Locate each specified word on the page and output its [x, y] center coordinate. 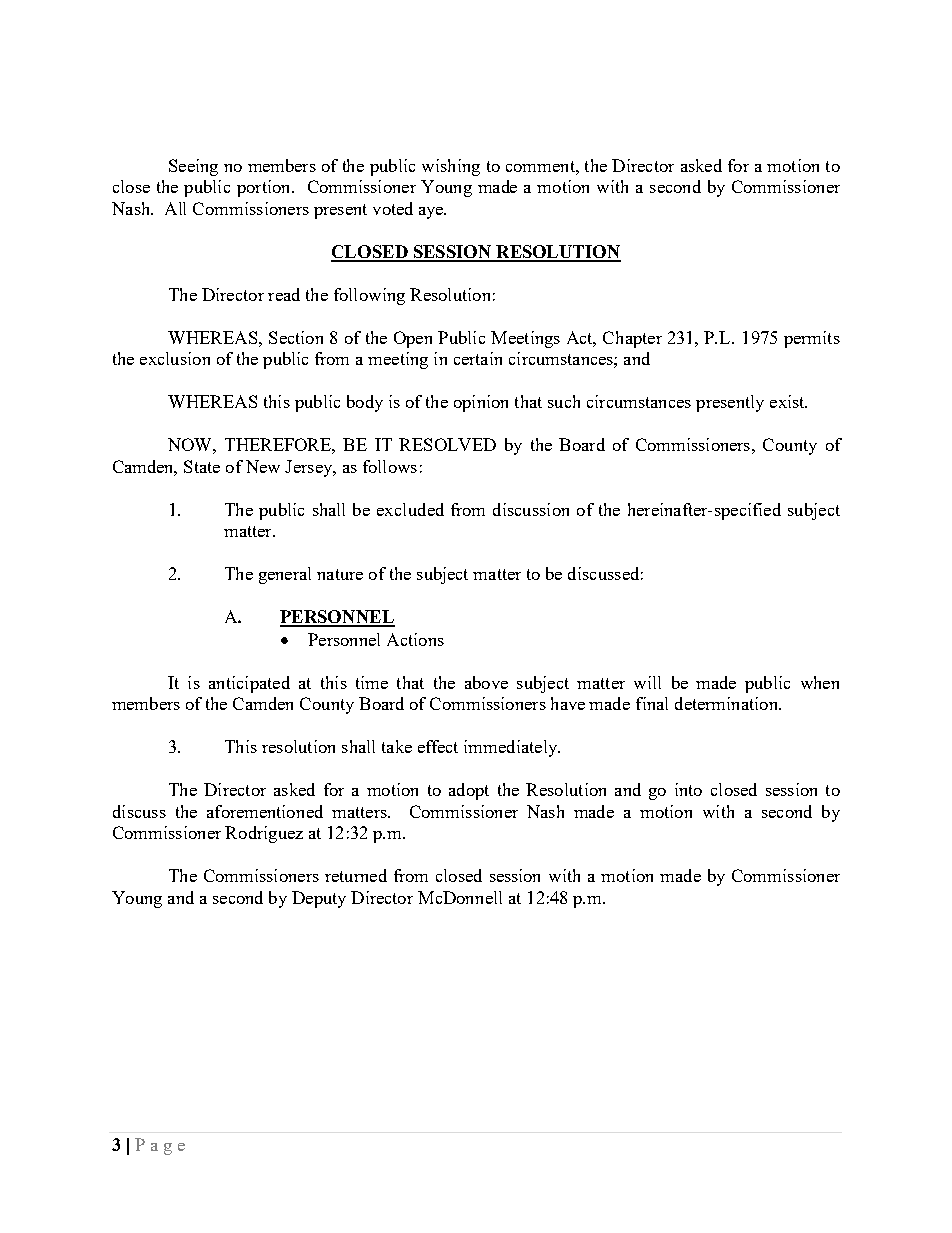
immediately [512, 748]
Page [160, 1146]
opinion [481, 403]
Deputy [319, 899]
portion [265, 188]
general [285, 575]
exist [788, 401]
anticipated [249, 684]
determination [727, 703]
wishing [451, 167]
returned [356, 875]
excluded [410, 509]
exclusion [175, 358]
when [820, 682]
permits [812, 339]
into [688, 789]
